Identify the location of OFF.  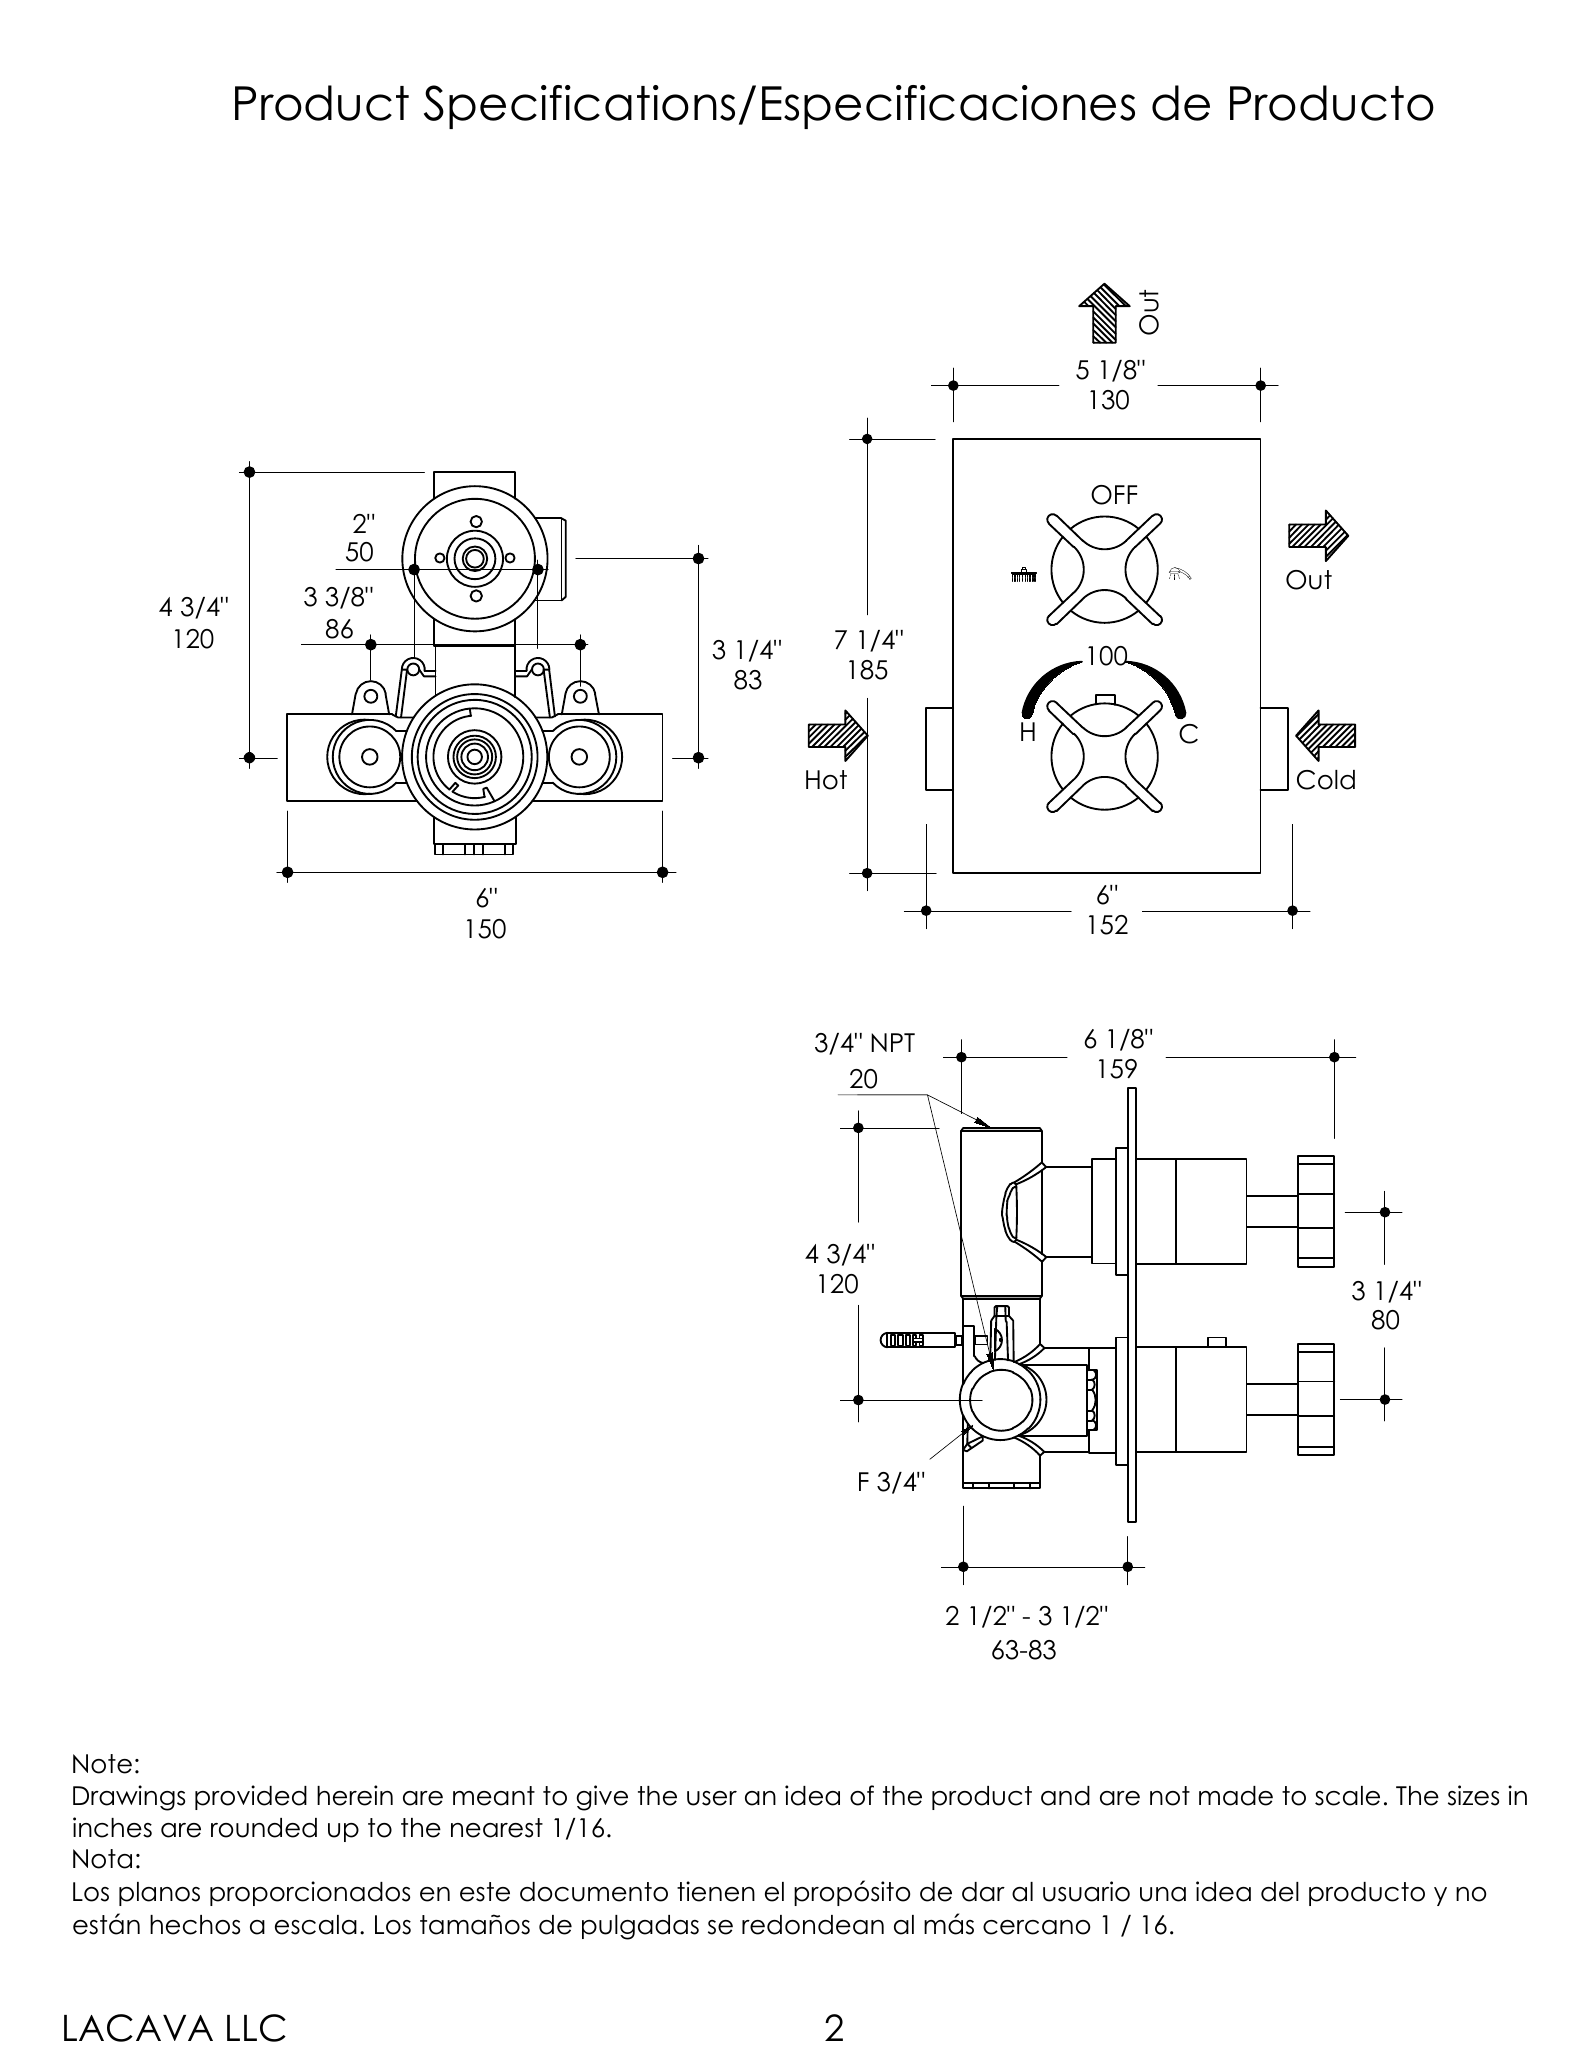
(1114, 495).
